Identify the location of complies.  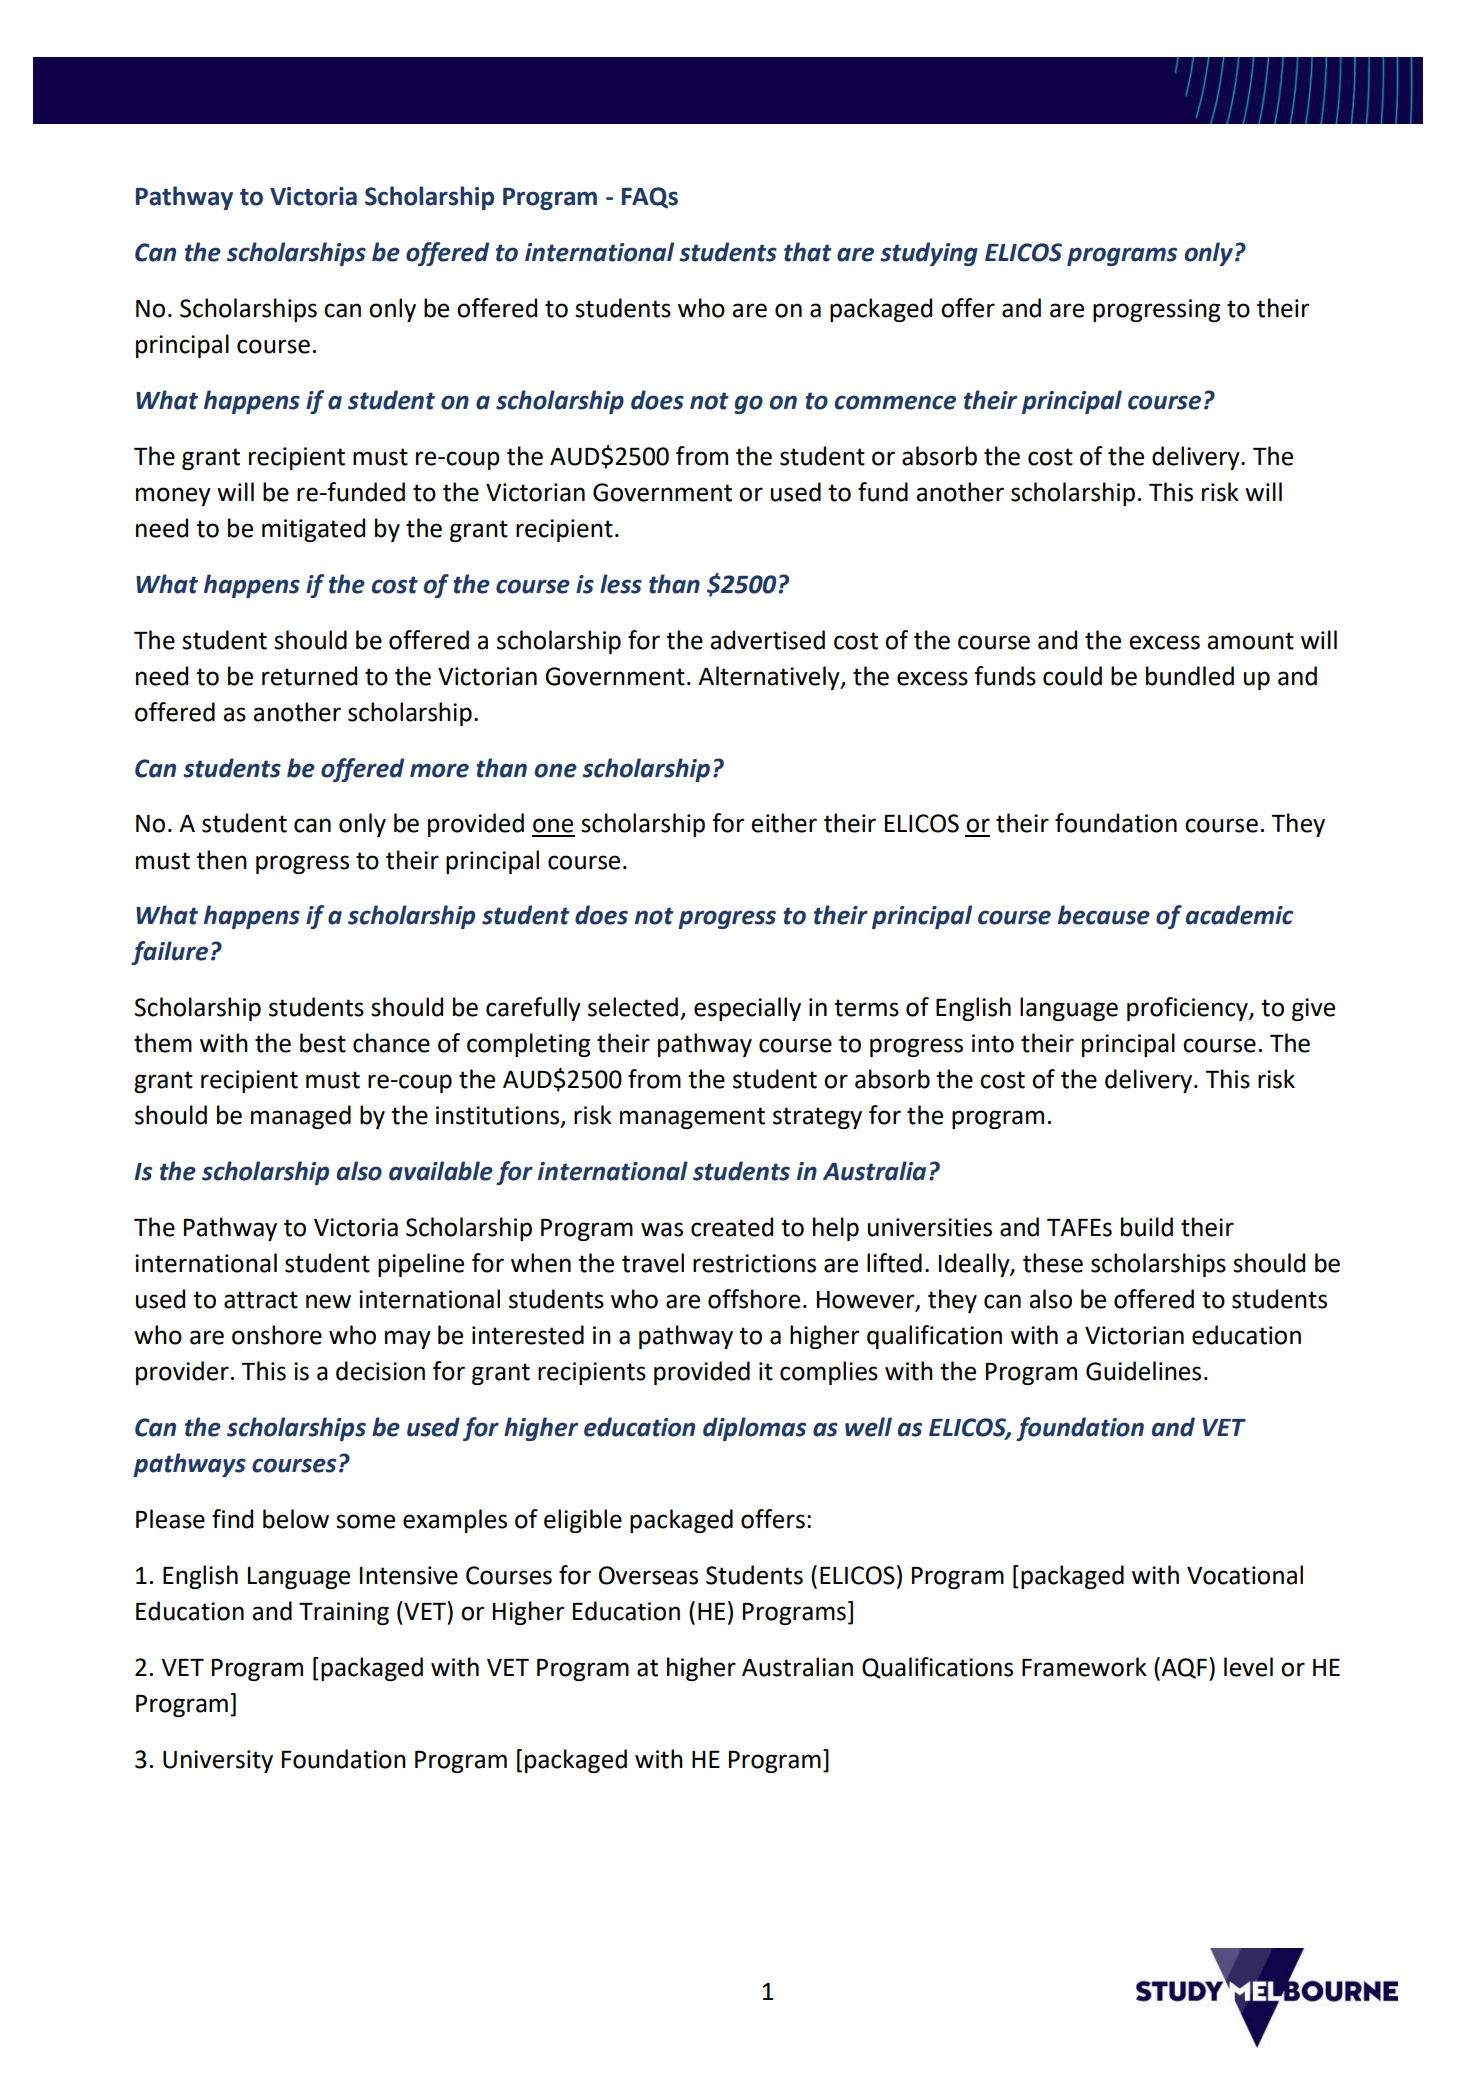
(829, 1373).
